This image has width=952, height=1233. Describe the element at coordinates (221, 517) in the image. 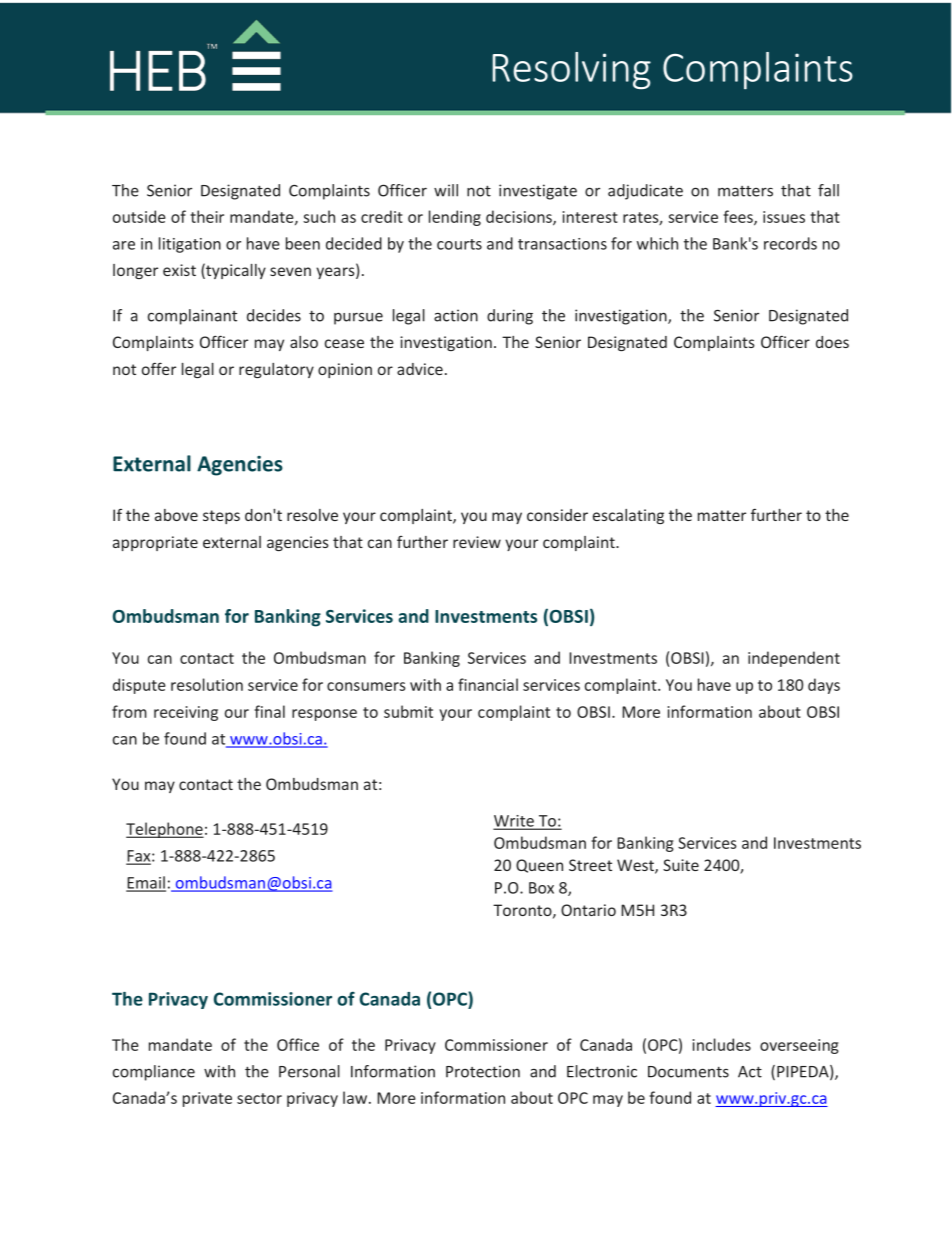

I see `steps` at that location.
